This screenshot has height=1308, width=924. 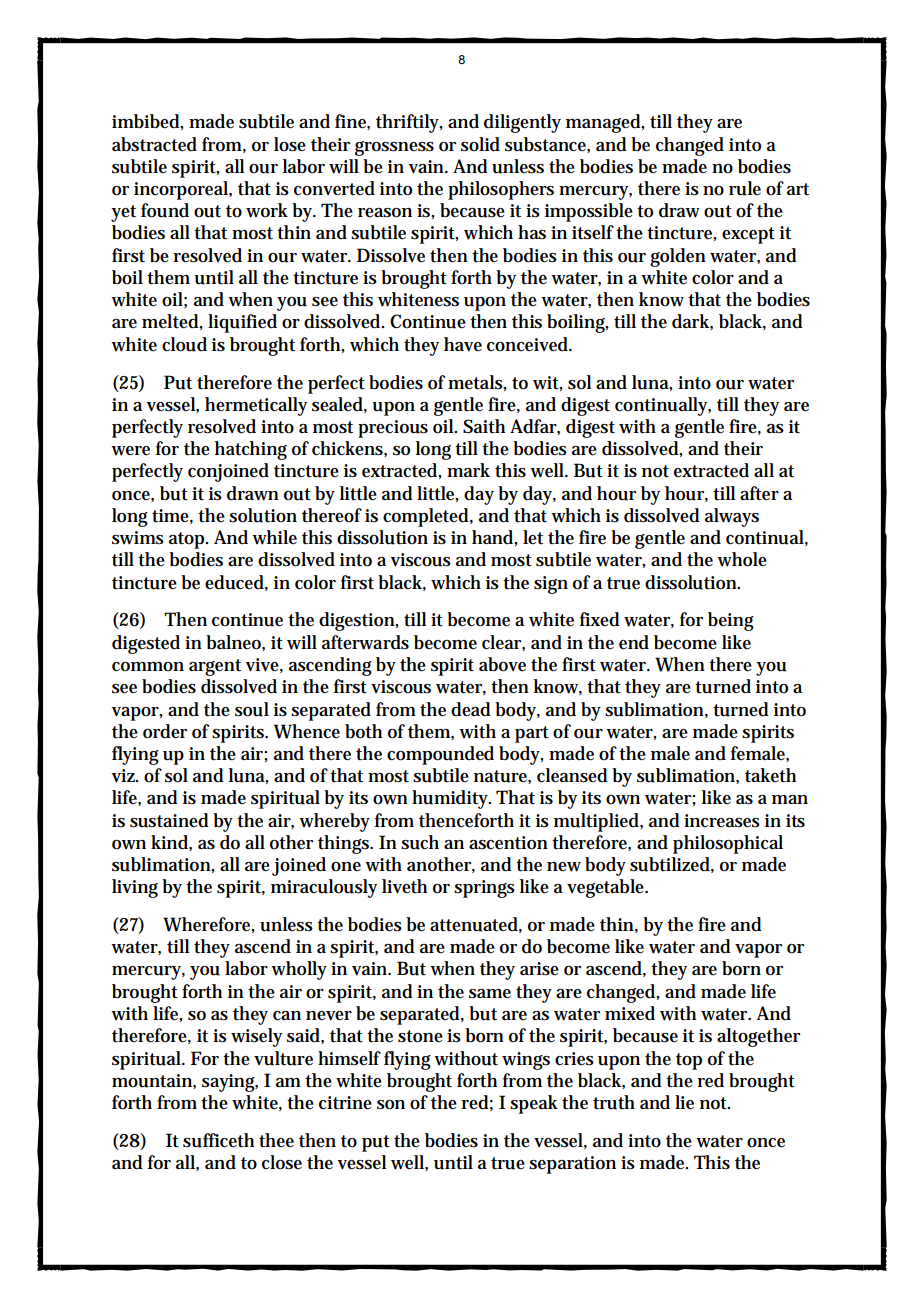 I want to click on saying, so click(x=230, y=1083).
